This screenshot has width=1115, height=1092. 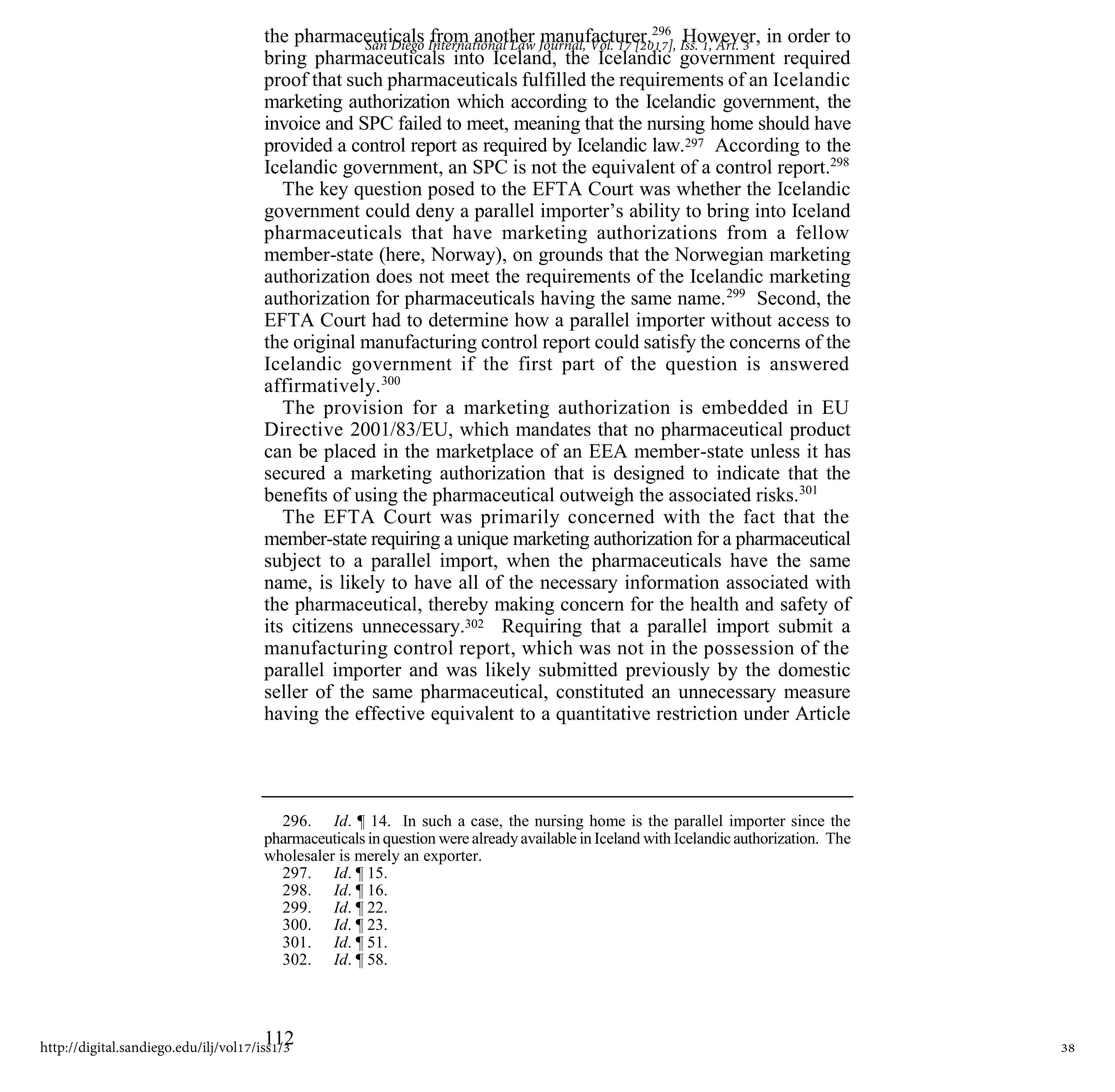 What do you see at coordinates (287, 81) in the screenshot?
I see `proof` at bounding box center [287, 81].
